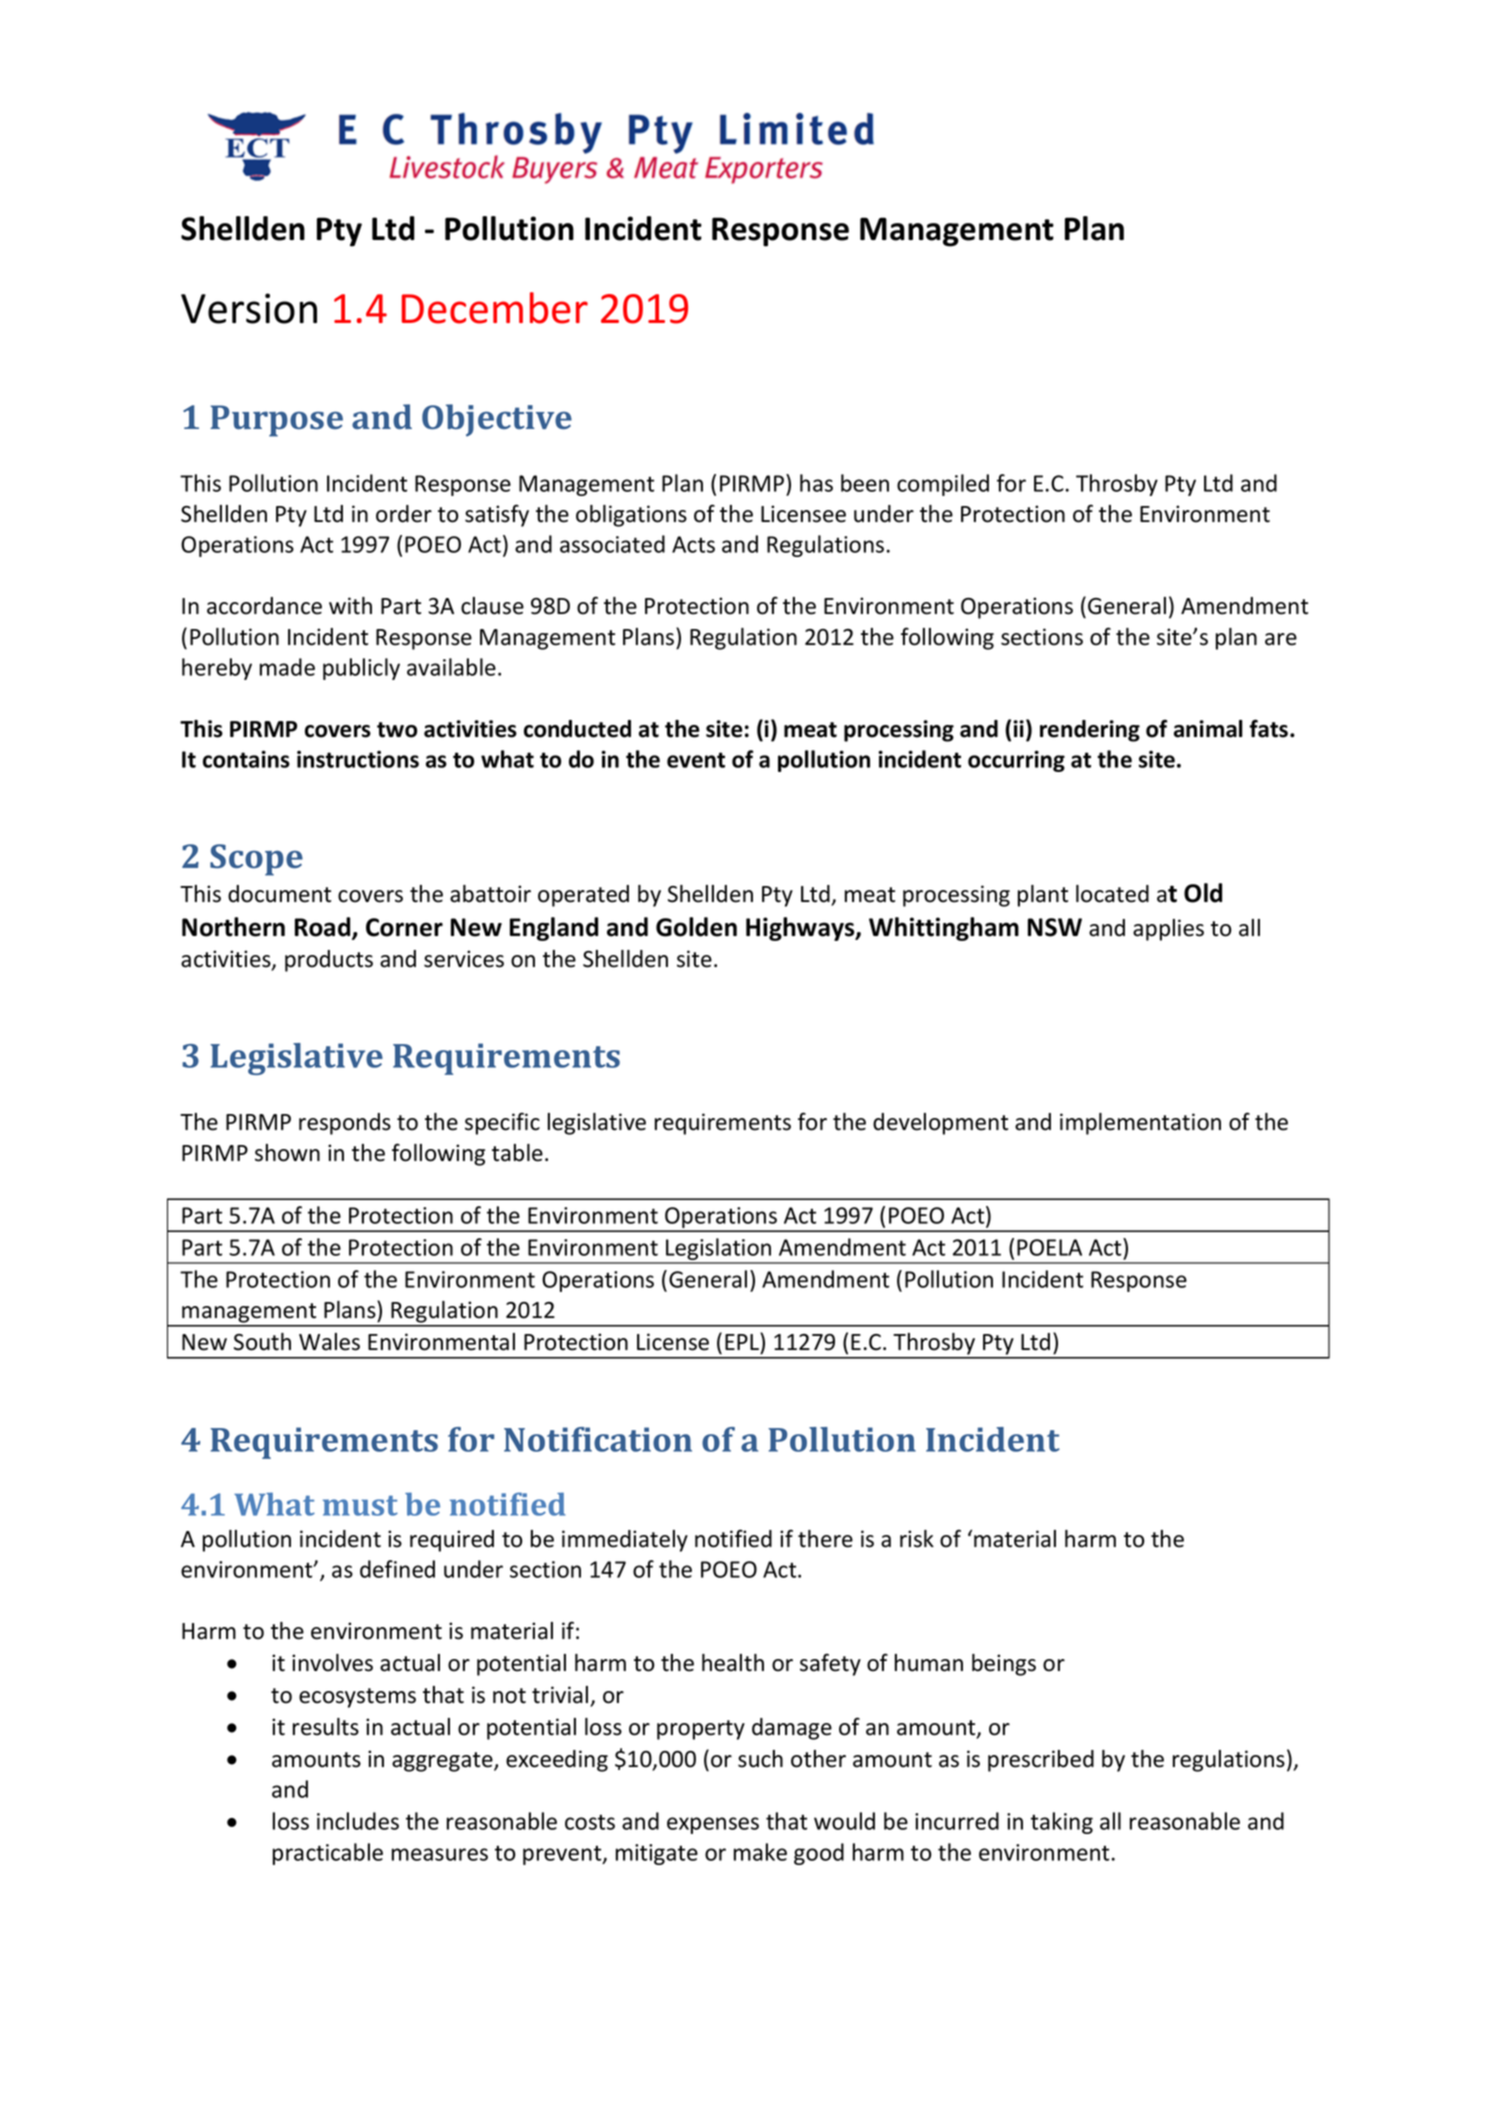 This screenshot has height=2116, width=1496. Describe the element at coordinates (719, 1250) in the screenshot. I see `Legislation` at that location.
